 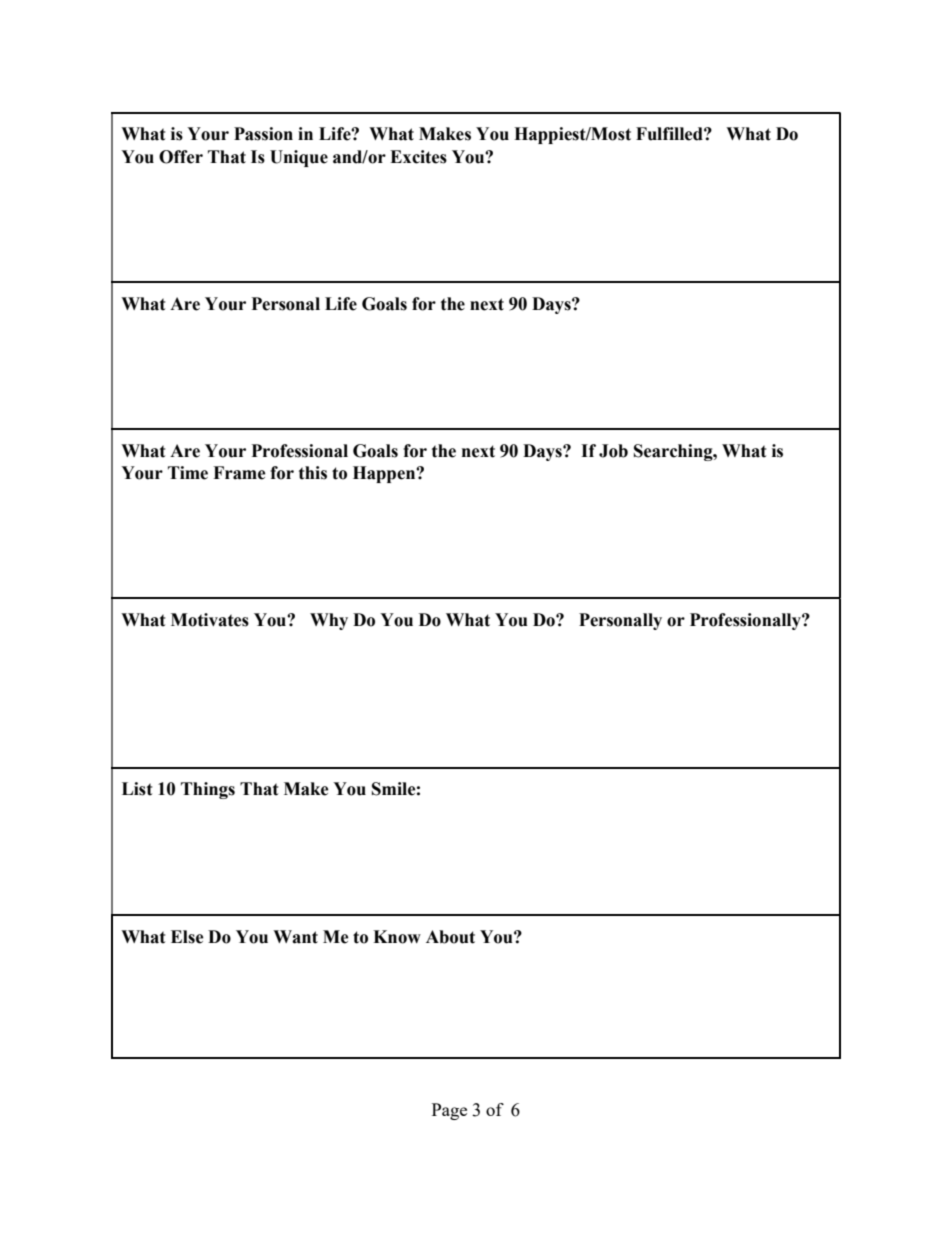 What do you see at coordinates (181, 157) in the page?
I see `Offer` at bounding box center [181, 157].
